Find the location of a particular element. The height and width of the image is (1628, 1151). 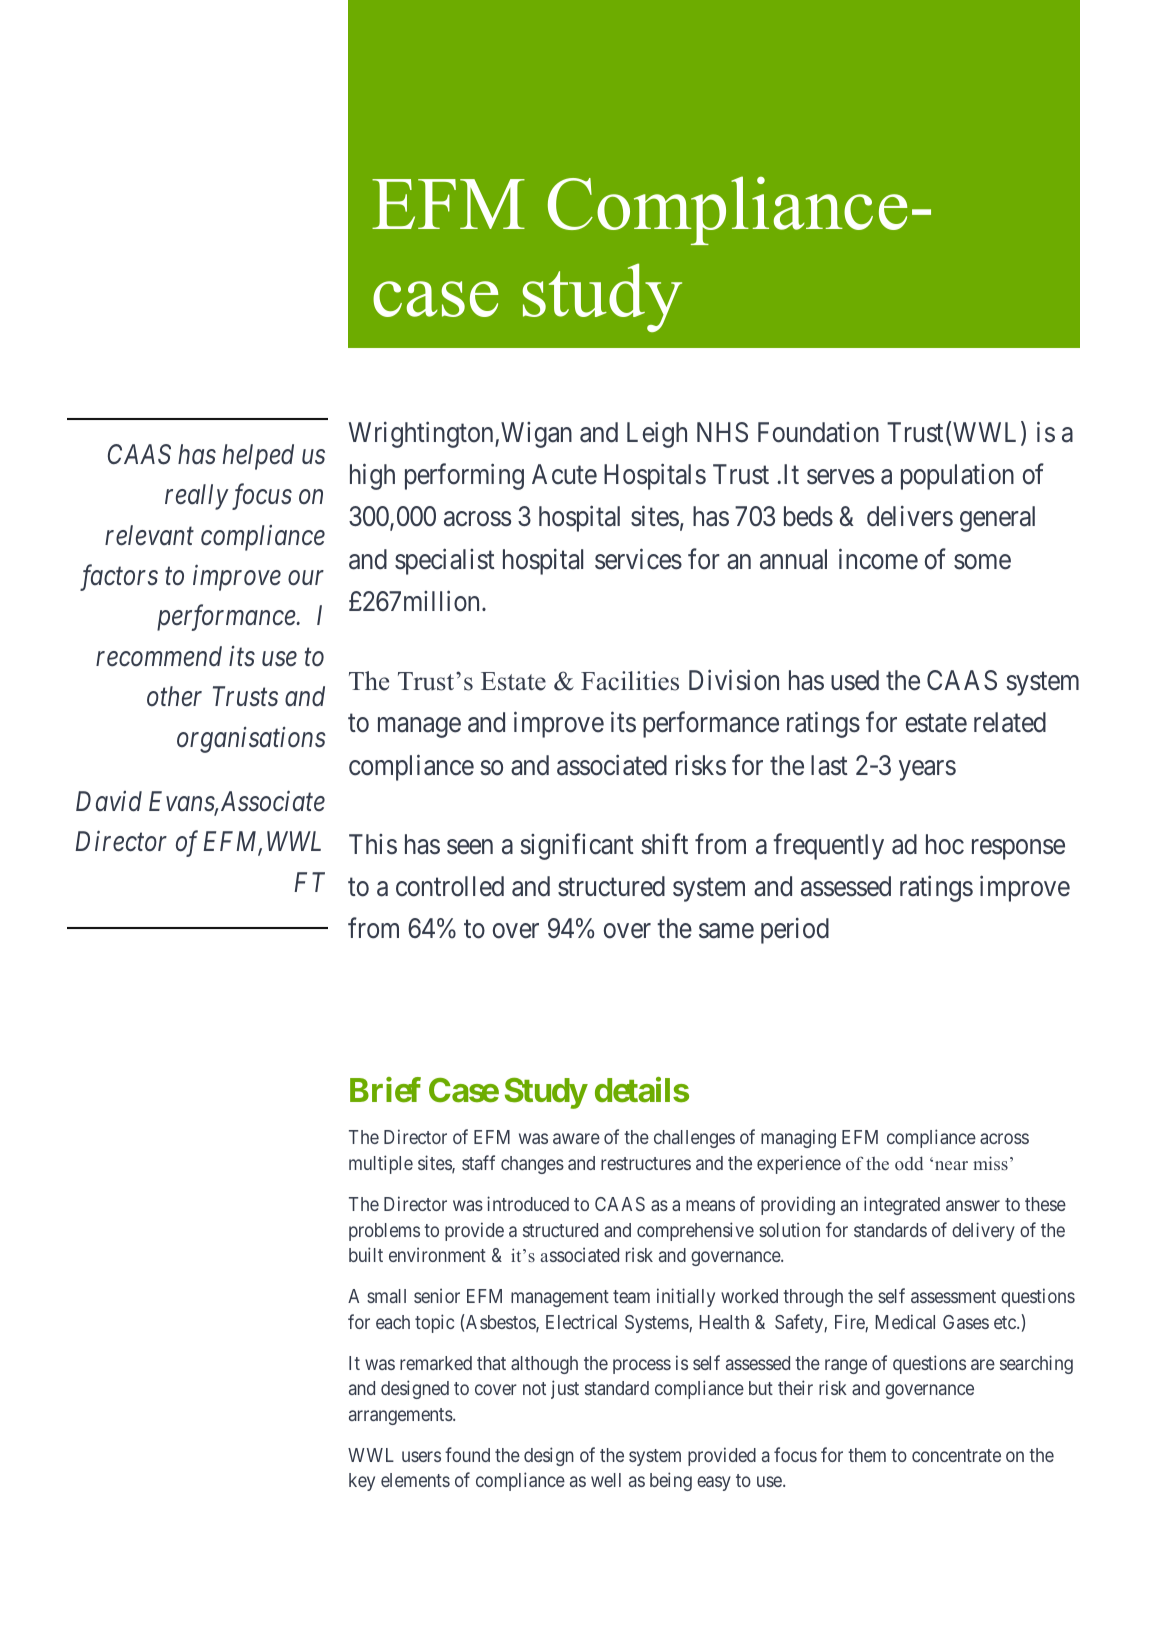

integrated is located at coordinates (902, 1205).
